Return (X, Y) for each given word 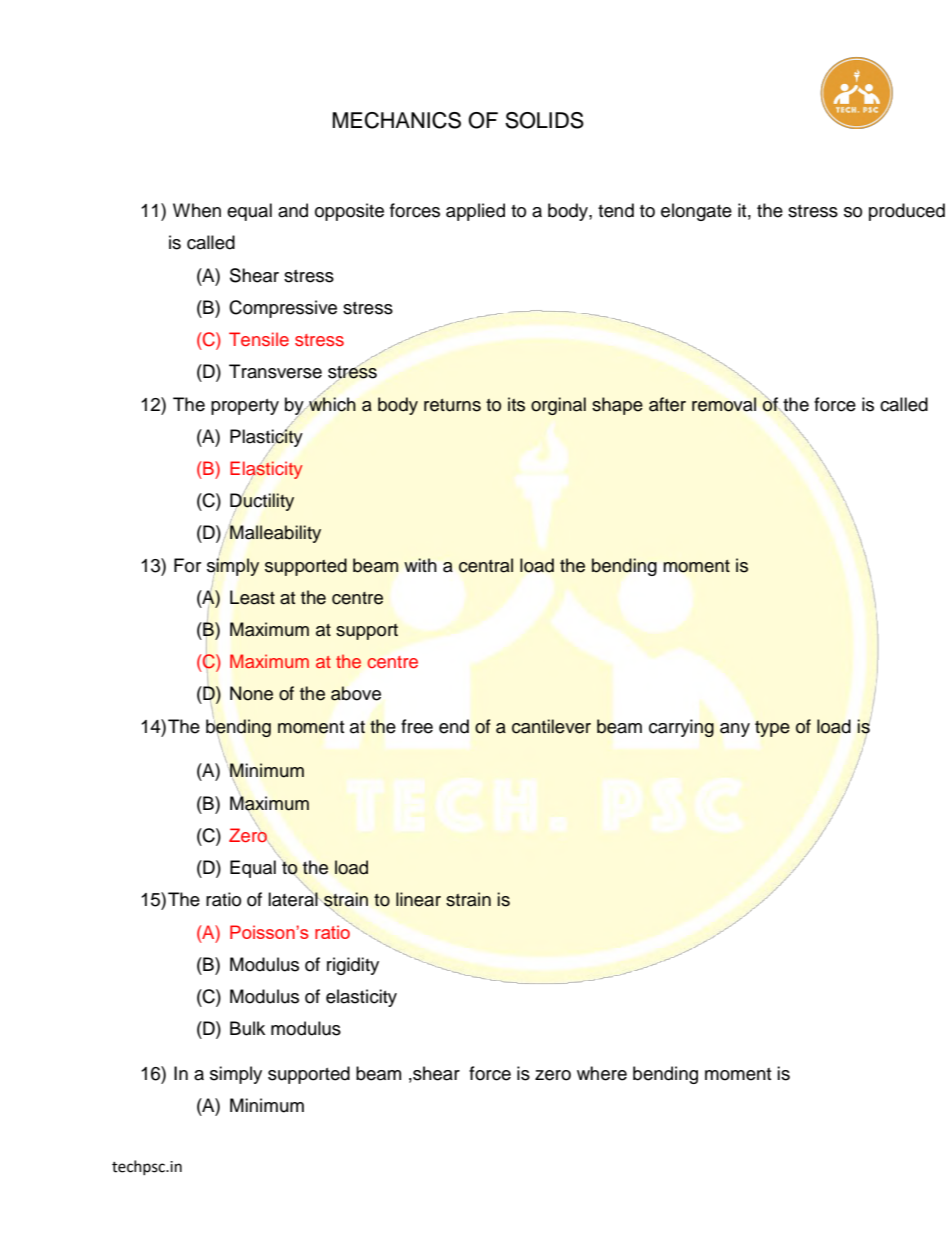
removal (724, 404)
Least (252, 597)
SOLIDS (544, 120)
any (735, 730)
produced (907, 212)
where (602, 1073)
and (293, 210)
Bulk (247, 1028)
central (486, 565)
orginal (558, 406)
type (772, 729)
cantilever (551, 726)
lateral (293, 898)
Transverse (275, 371)
